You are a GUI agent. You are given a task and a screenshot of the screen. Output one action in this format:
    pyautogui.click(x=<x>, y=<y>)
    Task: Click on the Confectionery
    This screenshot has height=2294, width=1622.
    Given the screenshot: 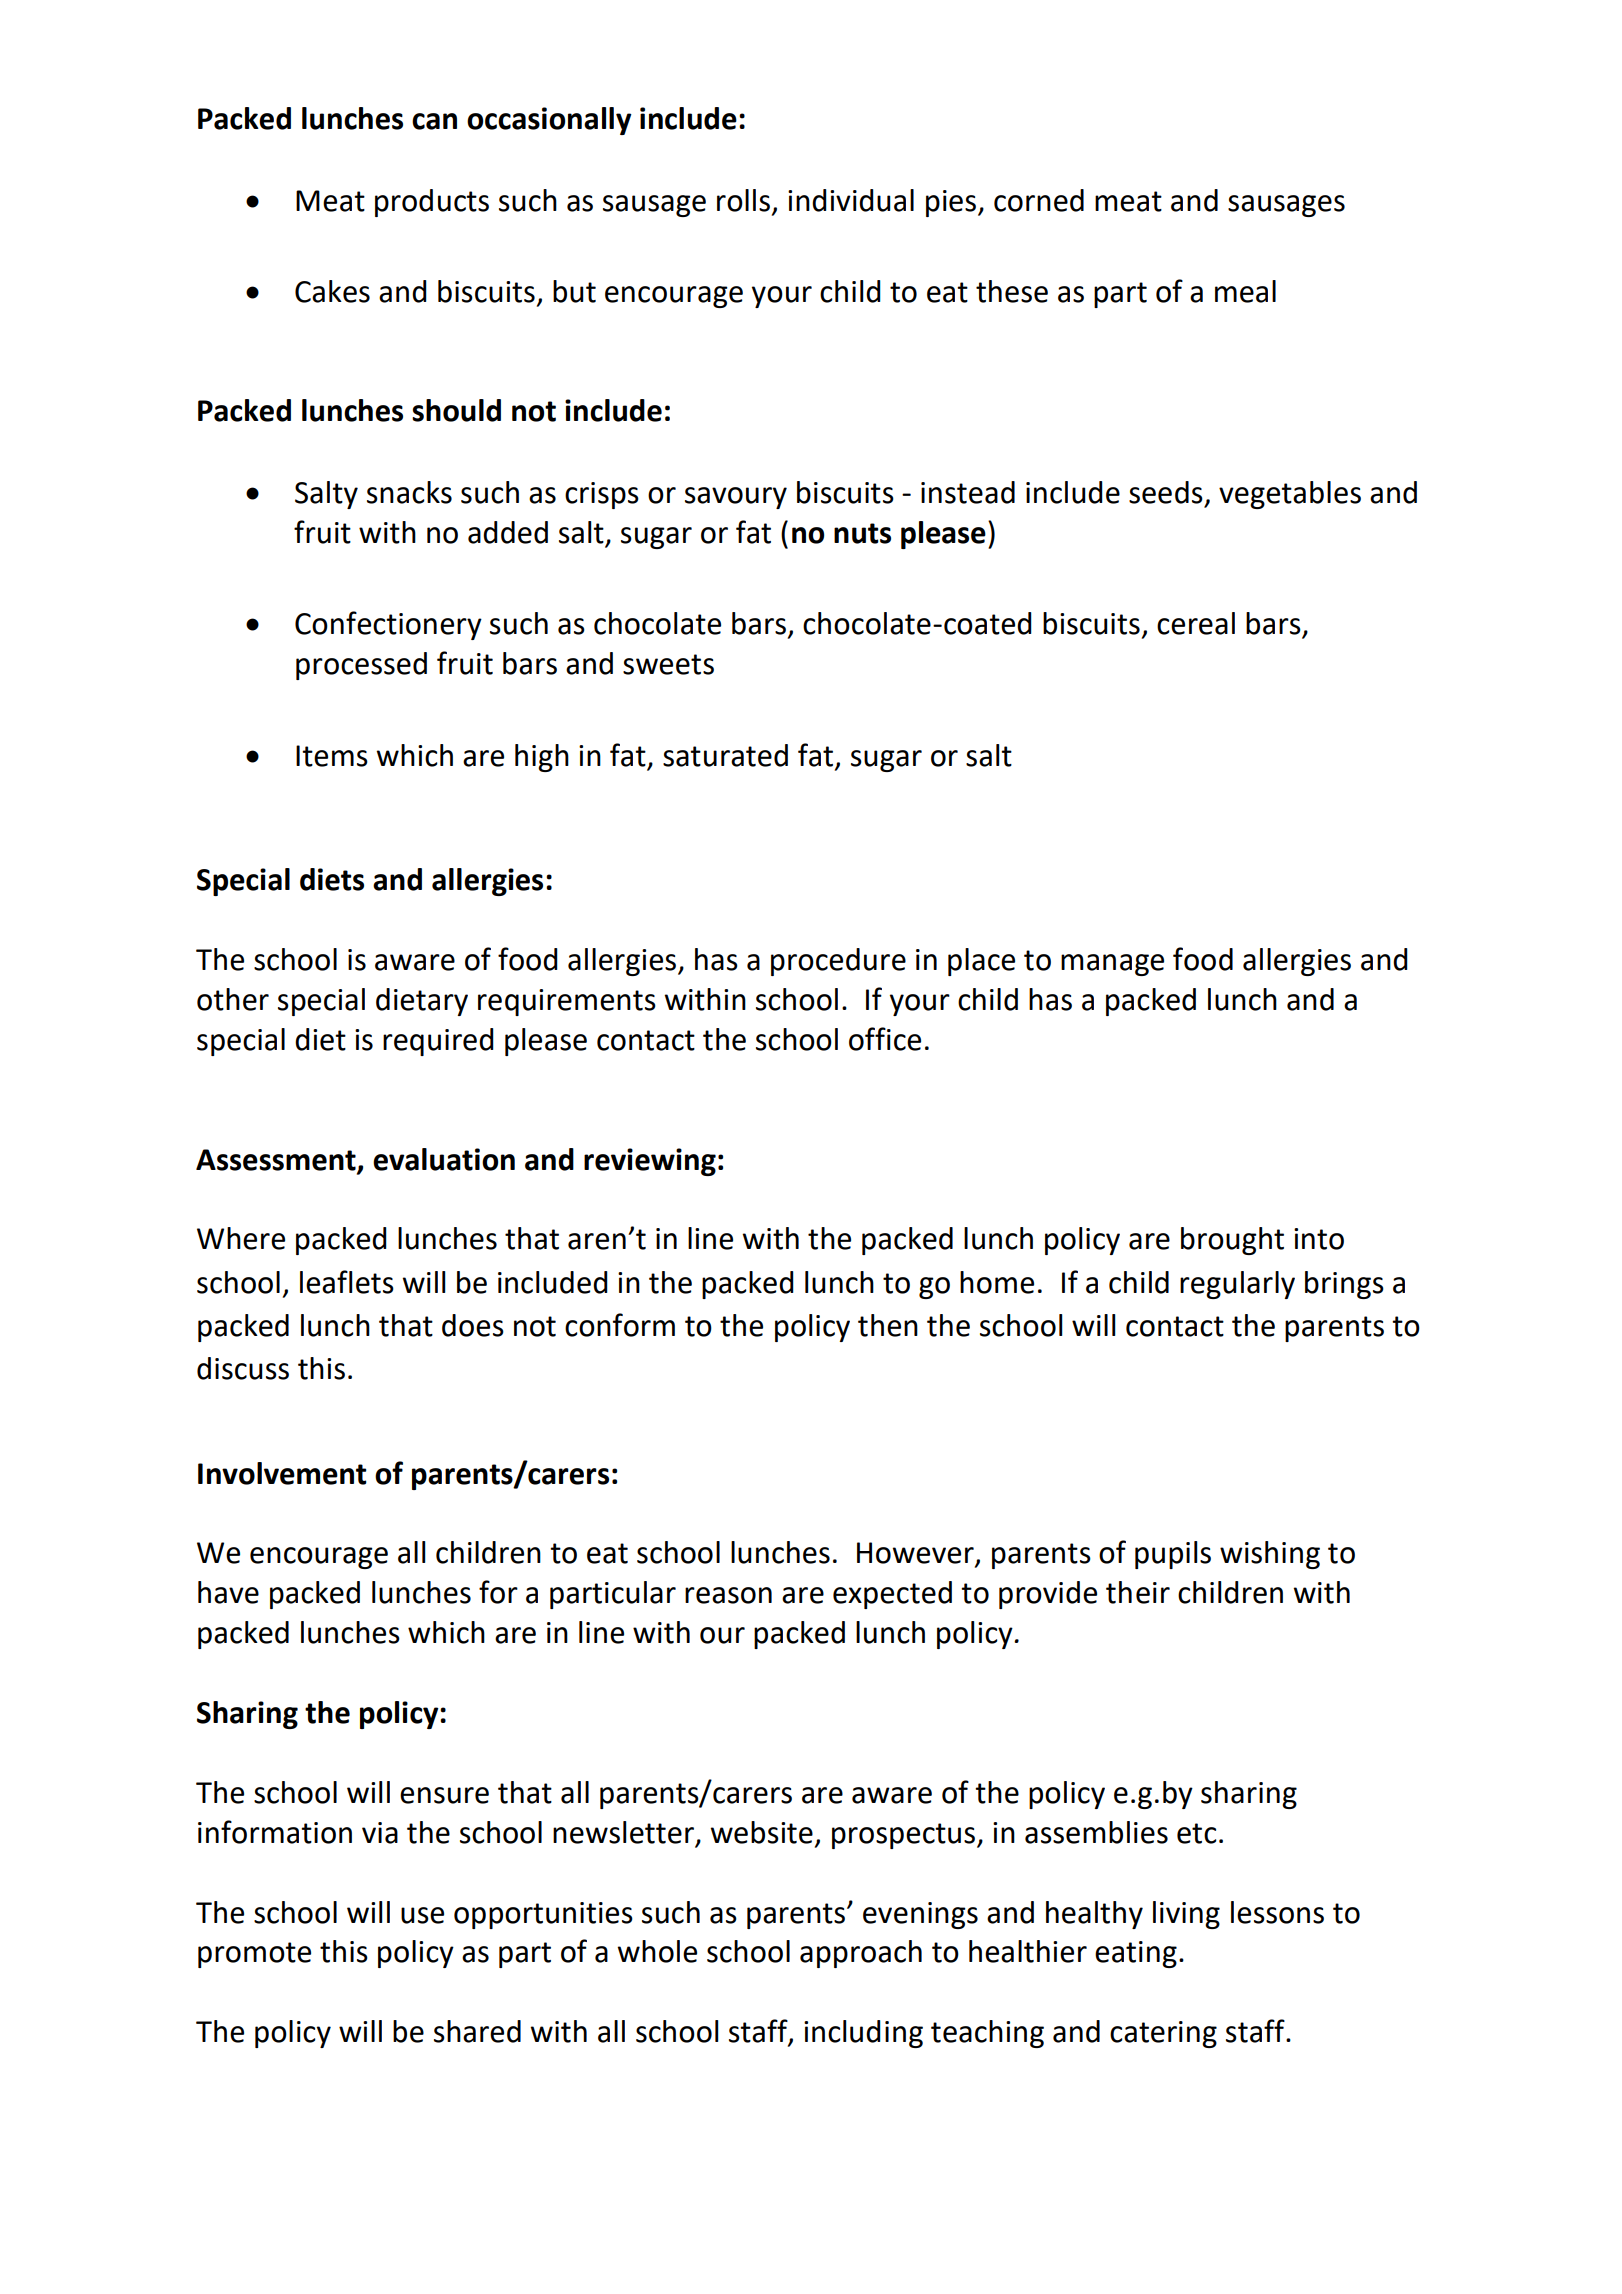 What is the action you would take?
    pyautogui.click(x=388, y=625)
